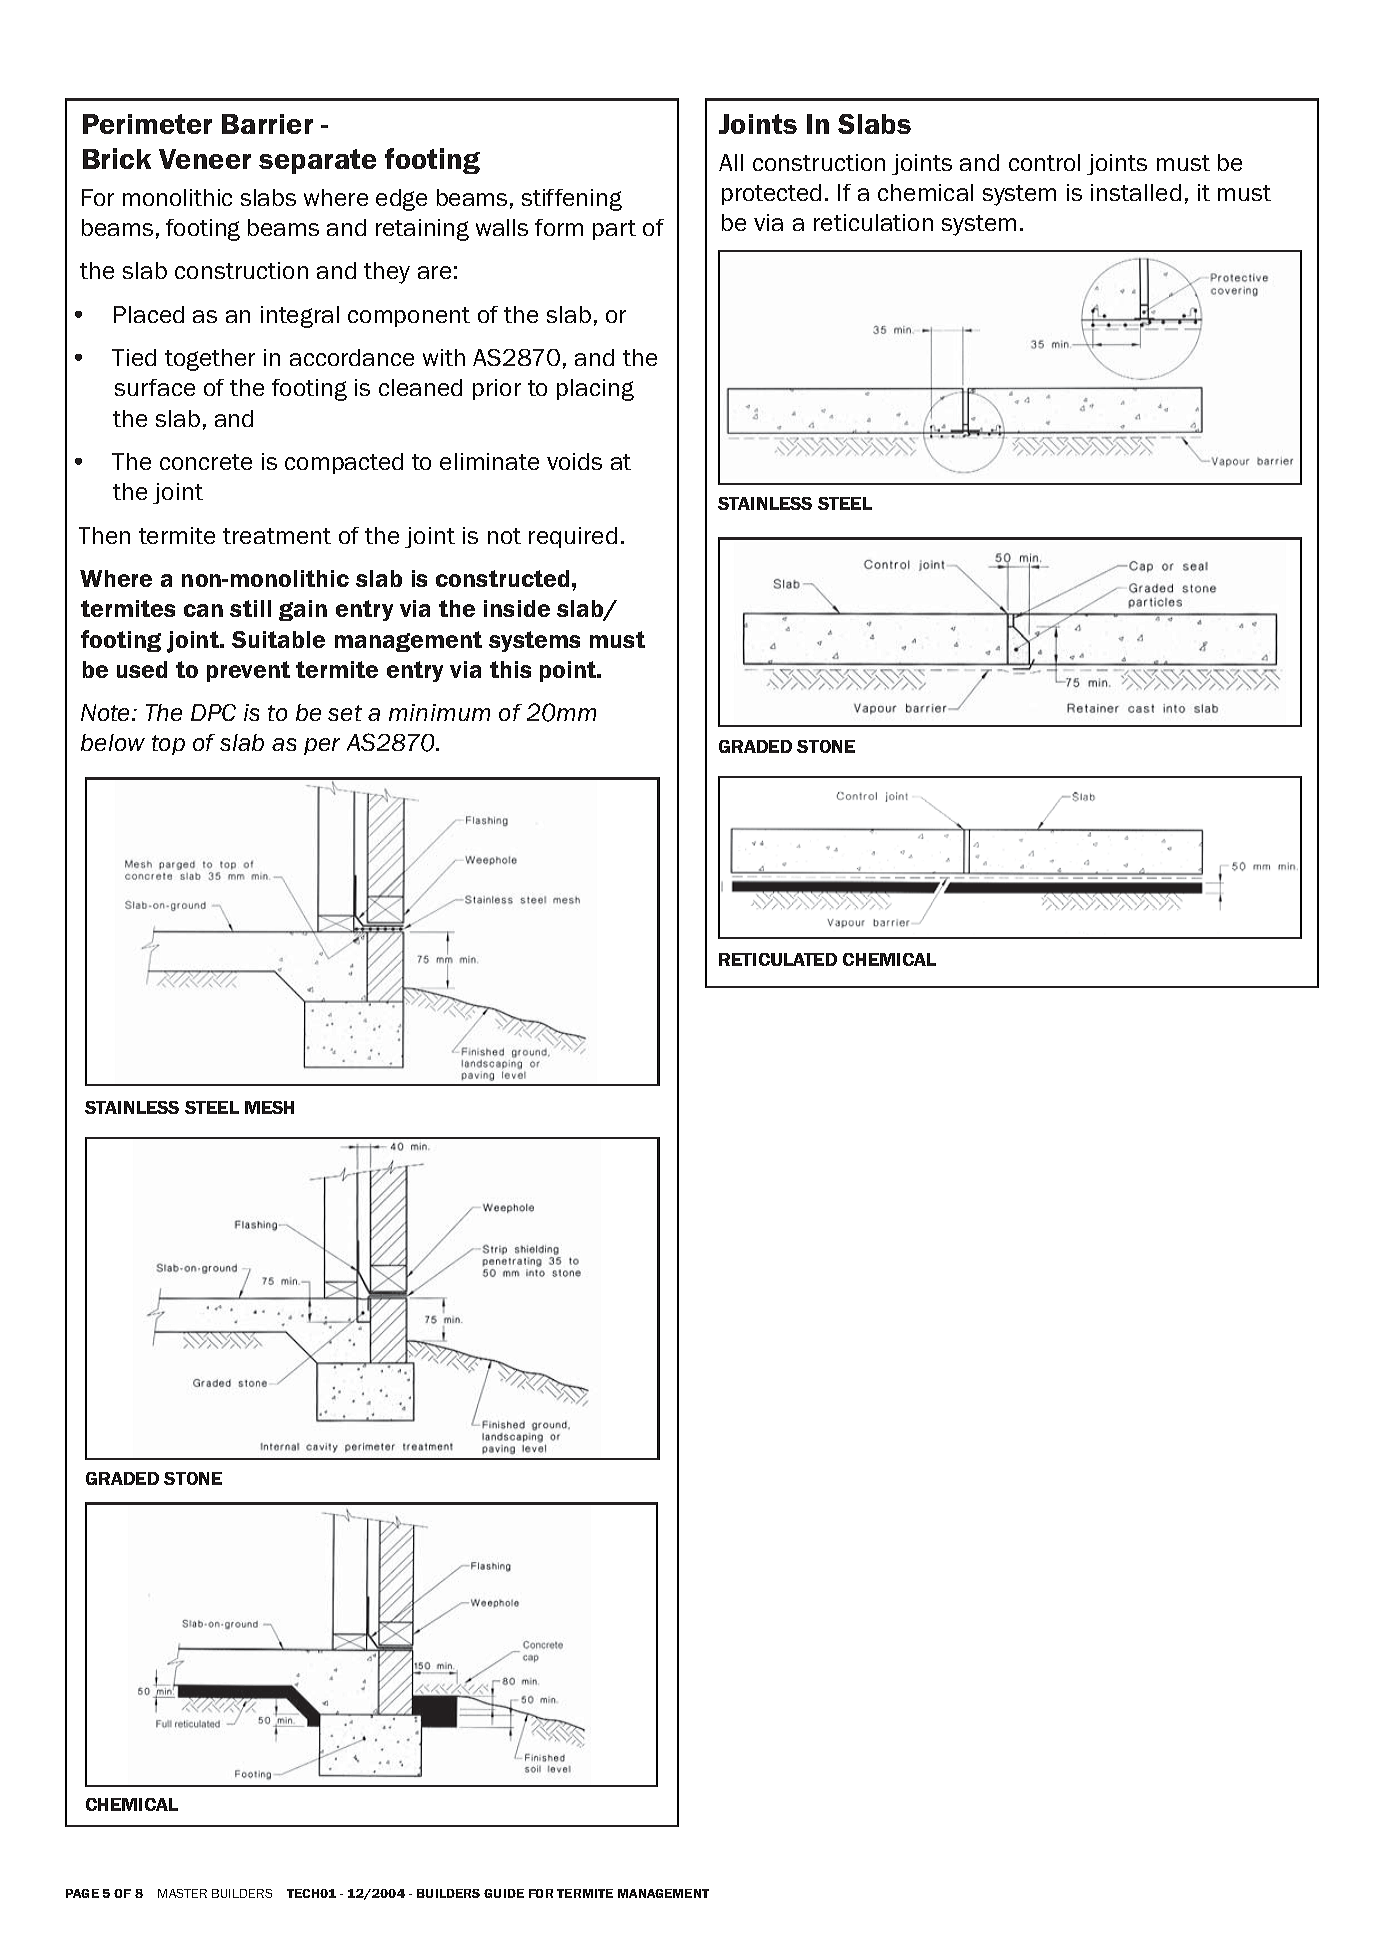 The height and width of the image is (1958, 1384). I want to click on point, so click(569, 671).
